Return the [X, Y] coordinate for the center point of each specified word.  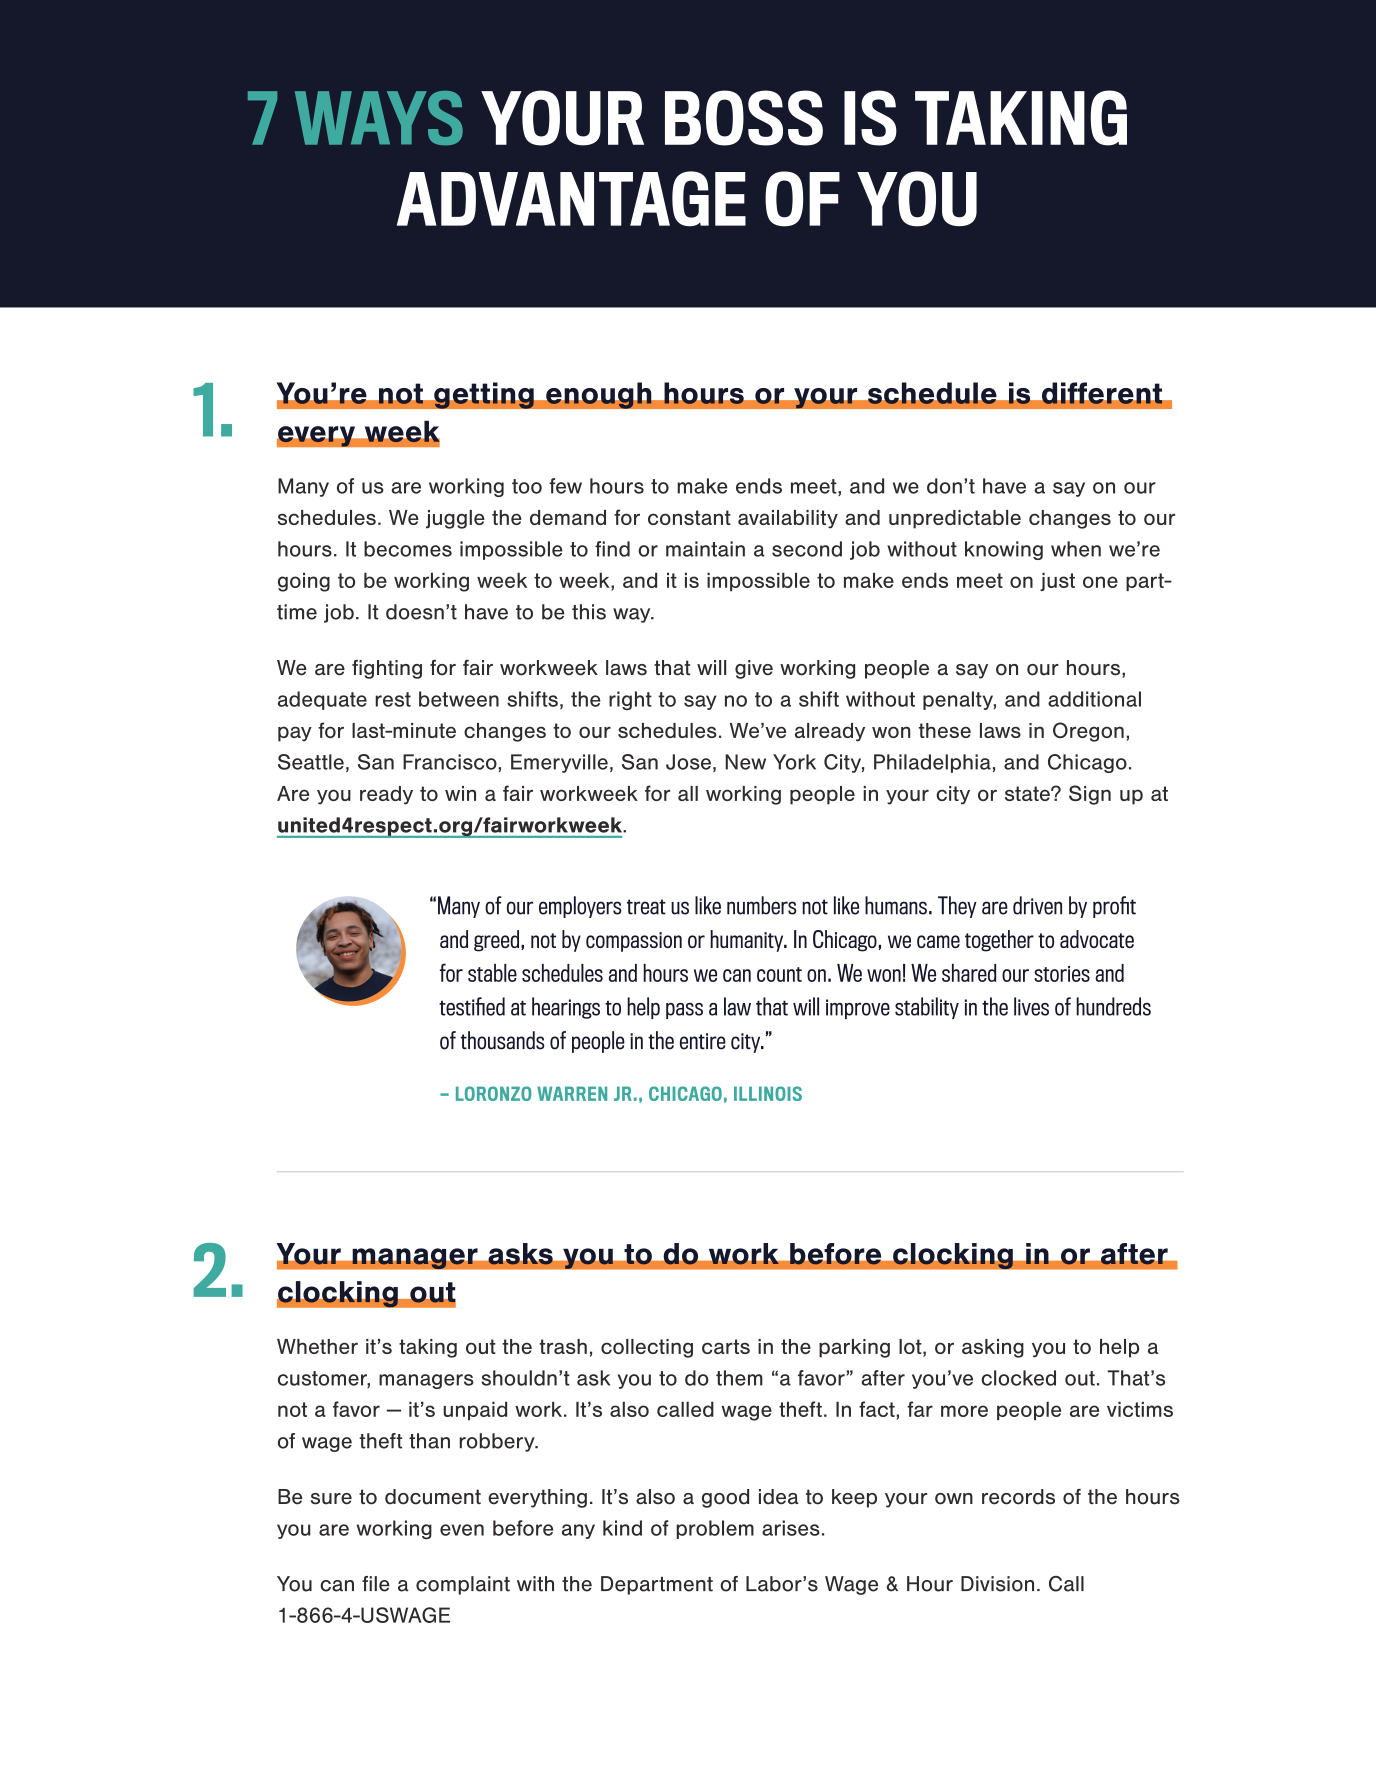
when [1076, 549]
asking [993, 1348]
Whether [317, 1346]
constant [689, 517]
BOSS [744, 118]
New [746, 762]
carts [726, 1346]
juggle [455, 519]
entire [703, 1041]
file [376, 1584]
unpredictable [955, 519]
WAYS [379, 118]
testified [472, 1006]
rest [393, 699]
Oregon [1088, 732]
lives [1031, 1006]
